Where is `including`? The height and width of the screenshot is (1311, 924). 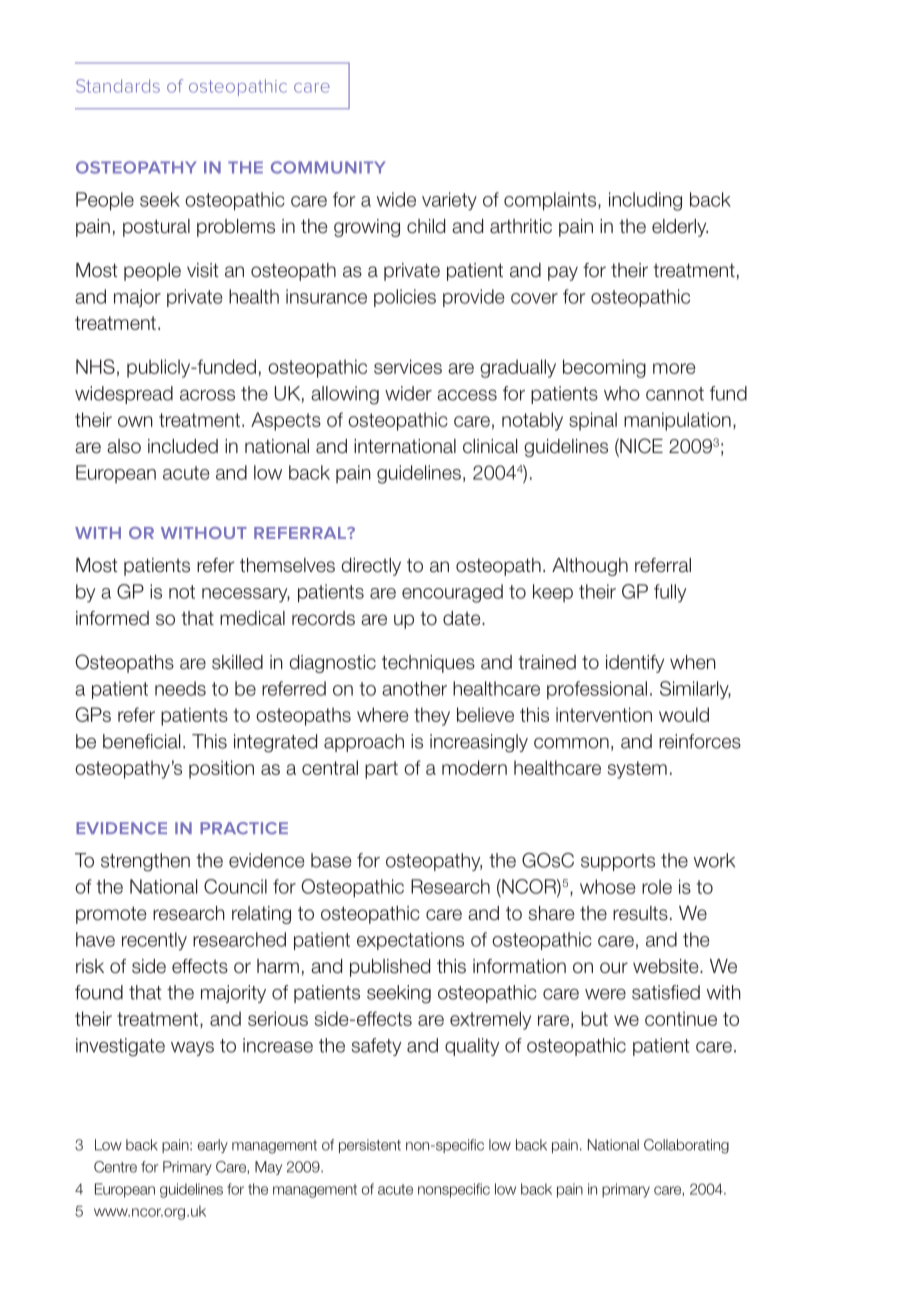
including is located at coordinates (645, 201).
